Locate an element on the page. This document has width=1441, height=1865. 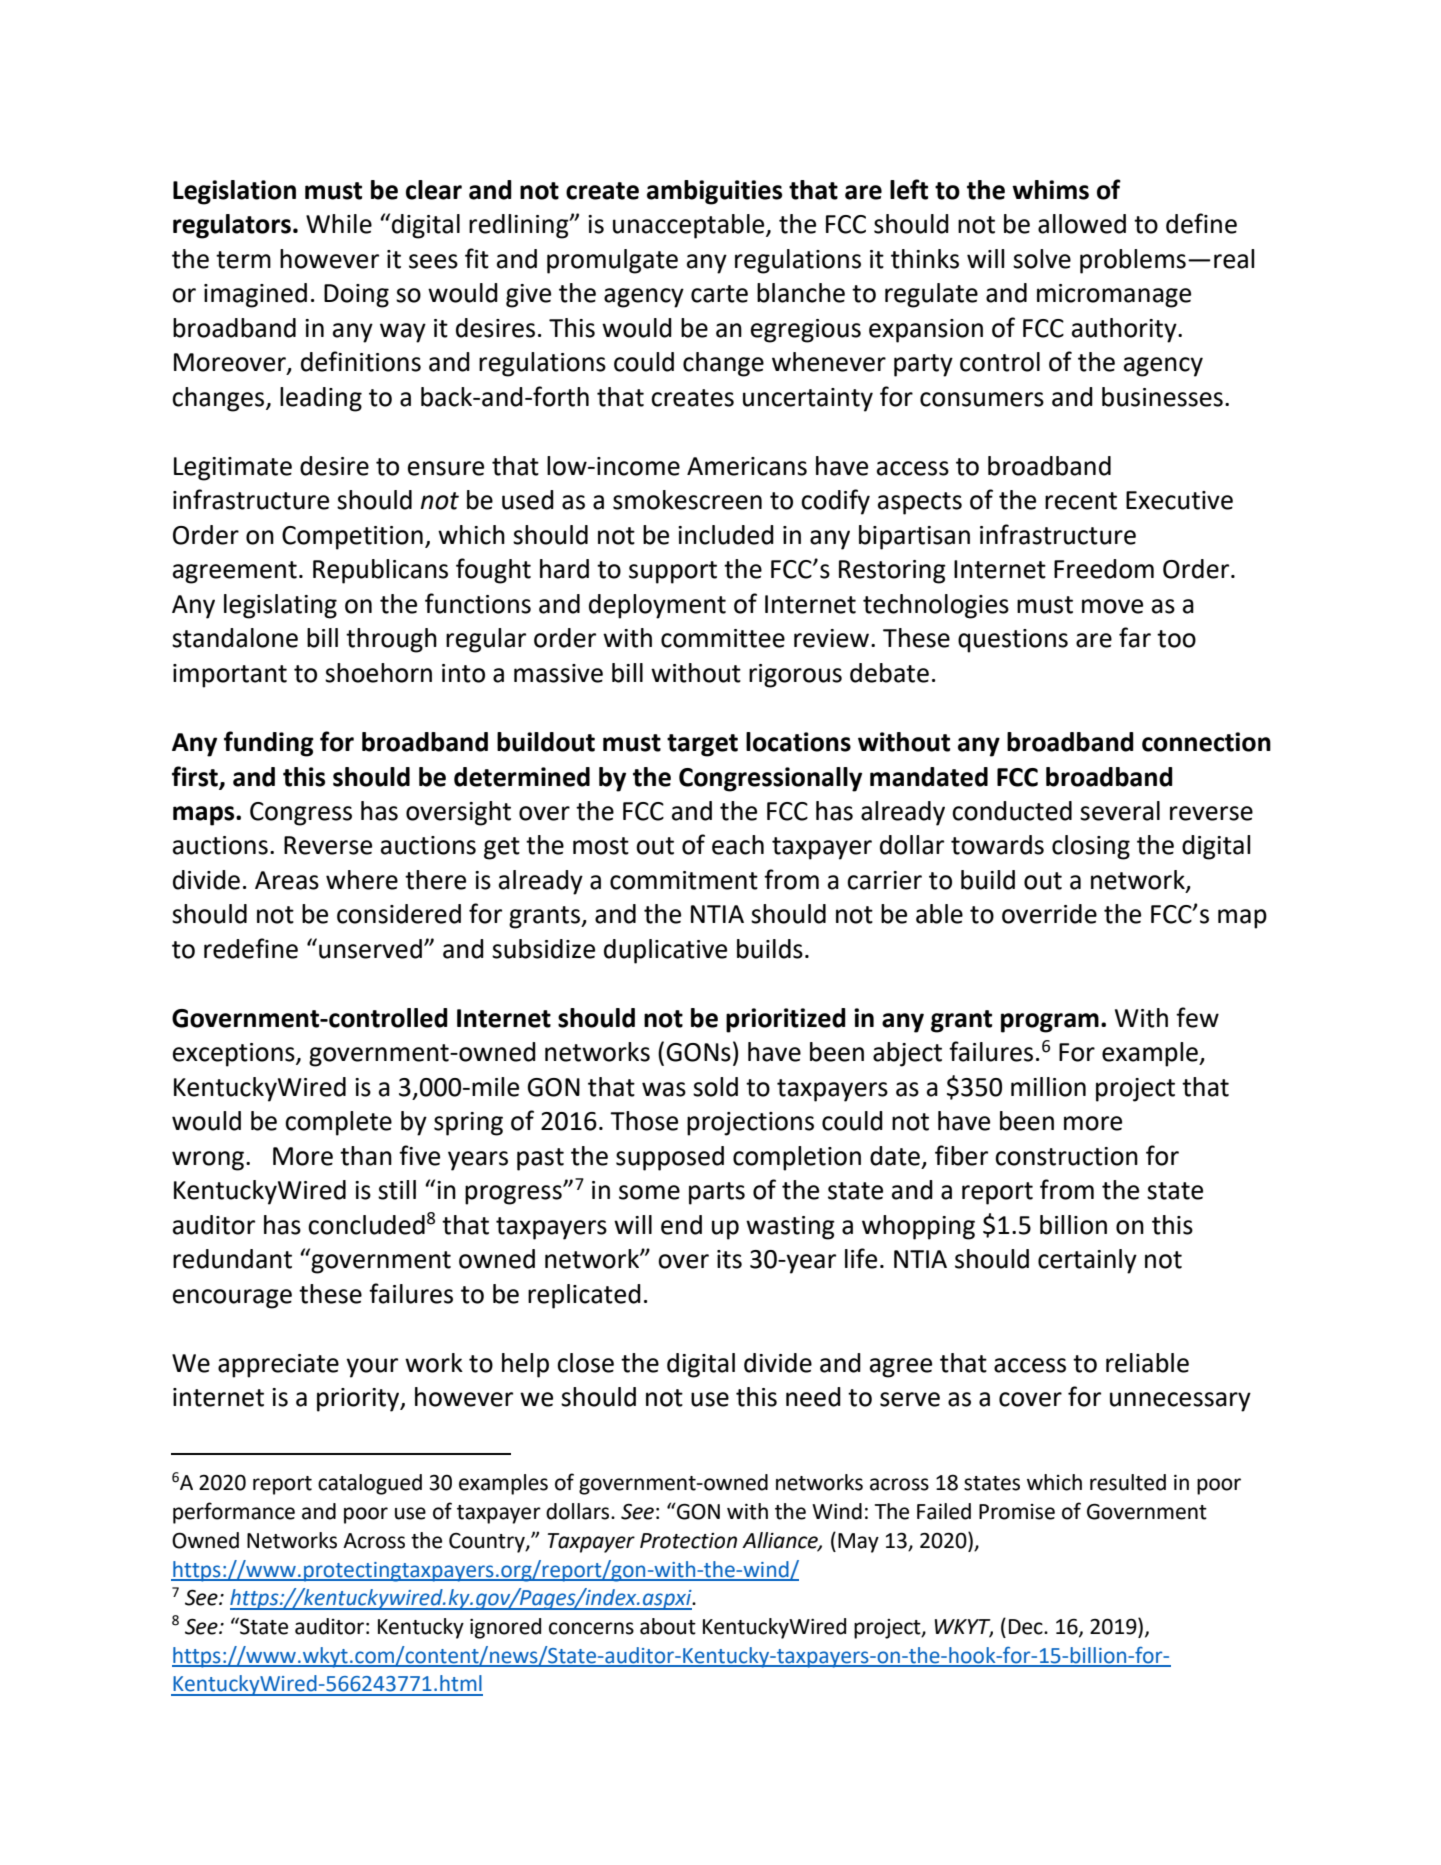
performance is located at coordinates (234, 1513).
